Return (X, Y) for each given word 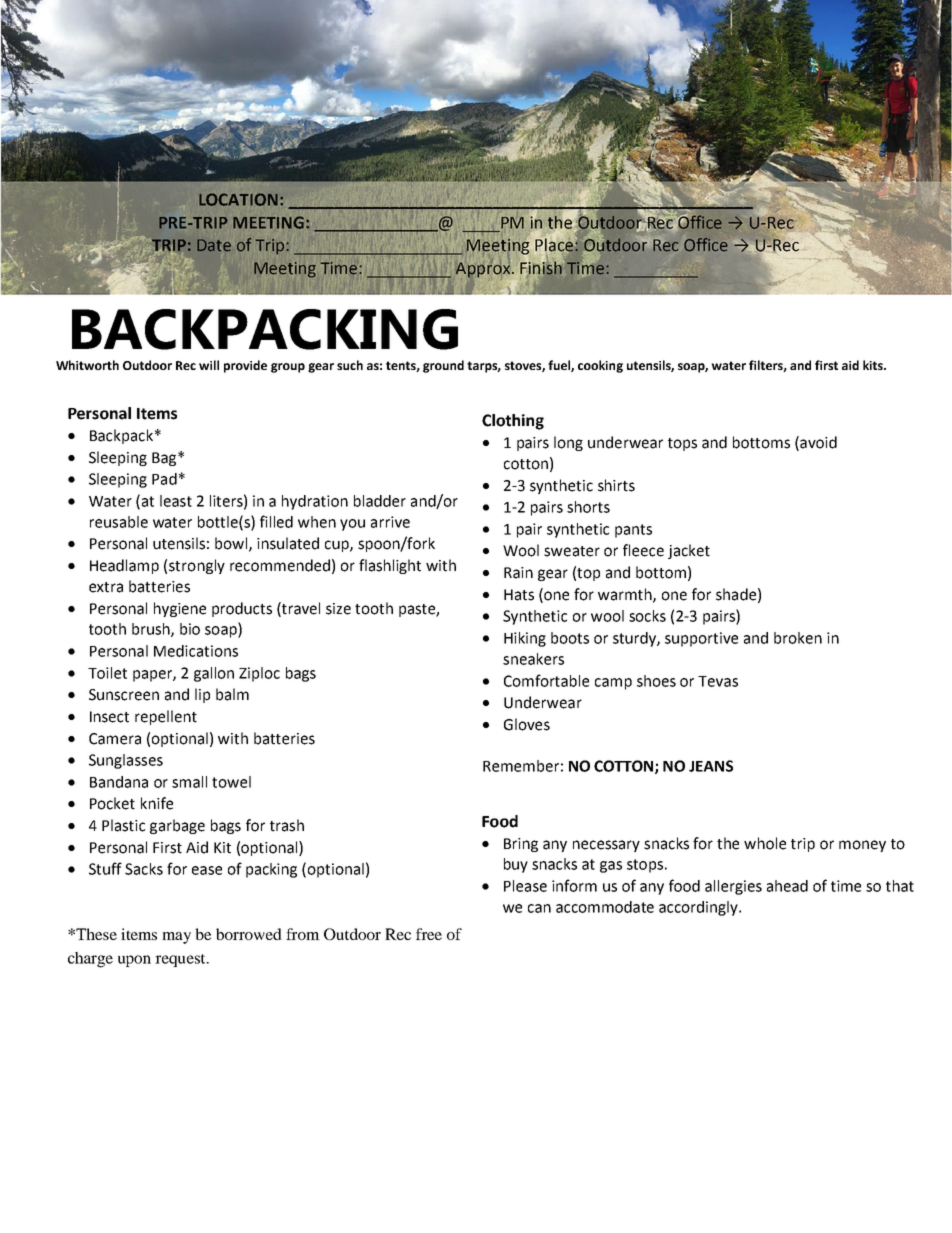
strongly (197, 566)
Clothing (513, 422)
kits (874, 365)
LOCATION (238, 199)
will (209, 365)
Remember (521, 766)
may (176, 938)
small (189, 782)
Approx (484, 270)
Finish (541, 268)
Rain (518, 573)
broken (798, 638)
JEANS (711, 766)
